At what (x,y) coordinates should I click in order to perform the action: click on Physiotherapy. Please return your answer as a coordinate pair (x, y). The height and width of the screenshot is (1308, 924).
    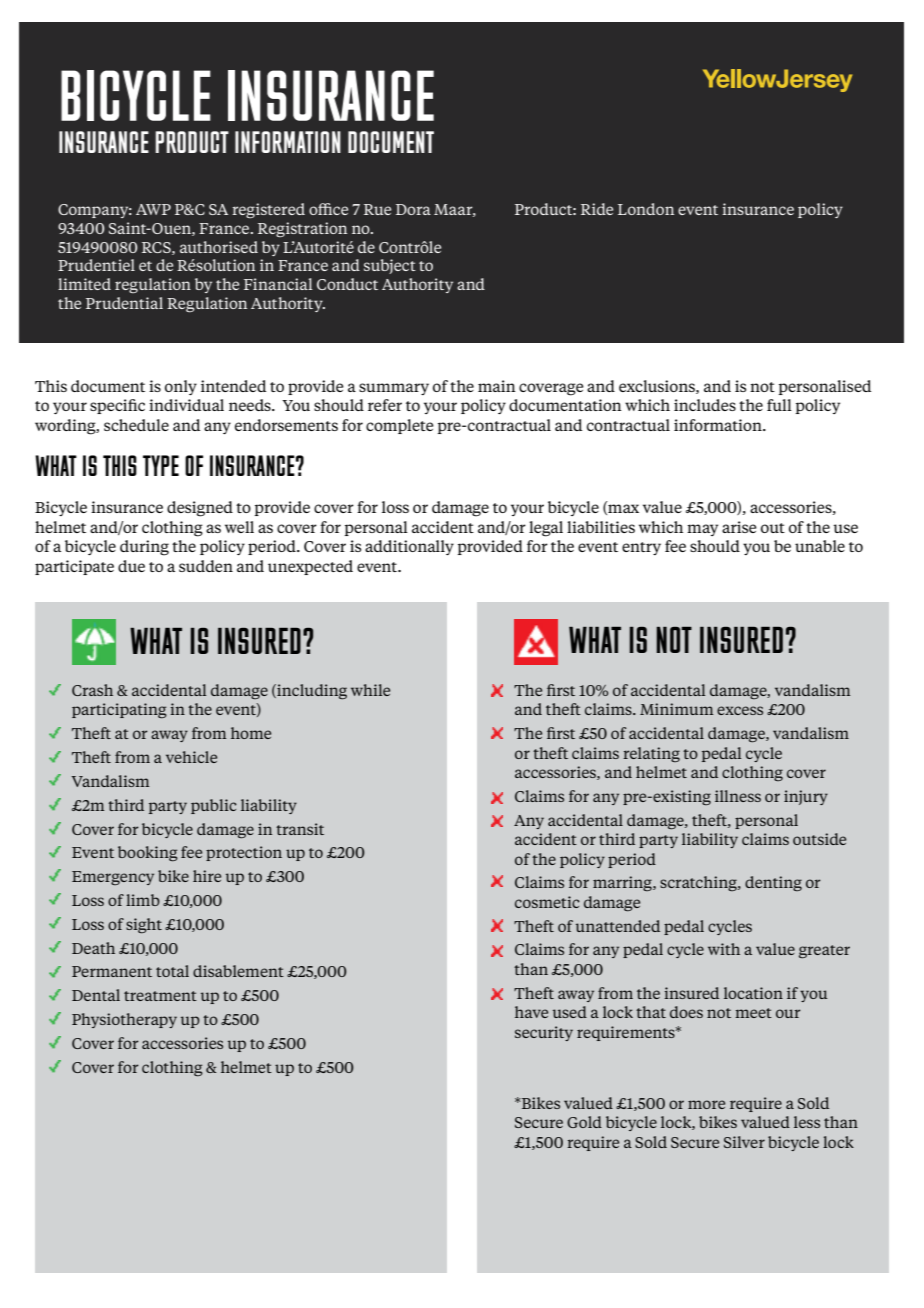
    Looking at the image, I should click on (124, 1020).
